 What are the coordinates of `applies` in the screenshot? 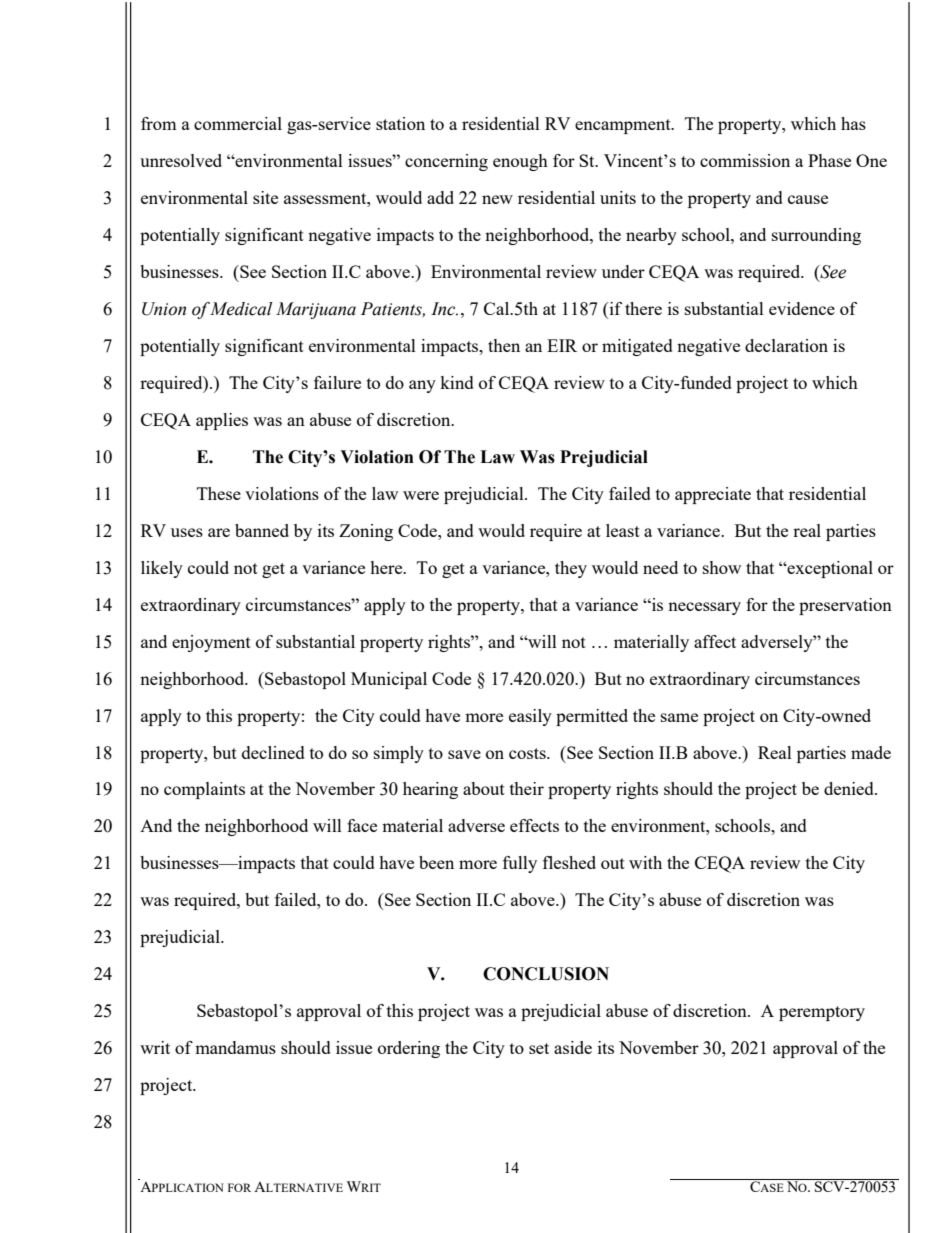 It's located at (222, 421).
